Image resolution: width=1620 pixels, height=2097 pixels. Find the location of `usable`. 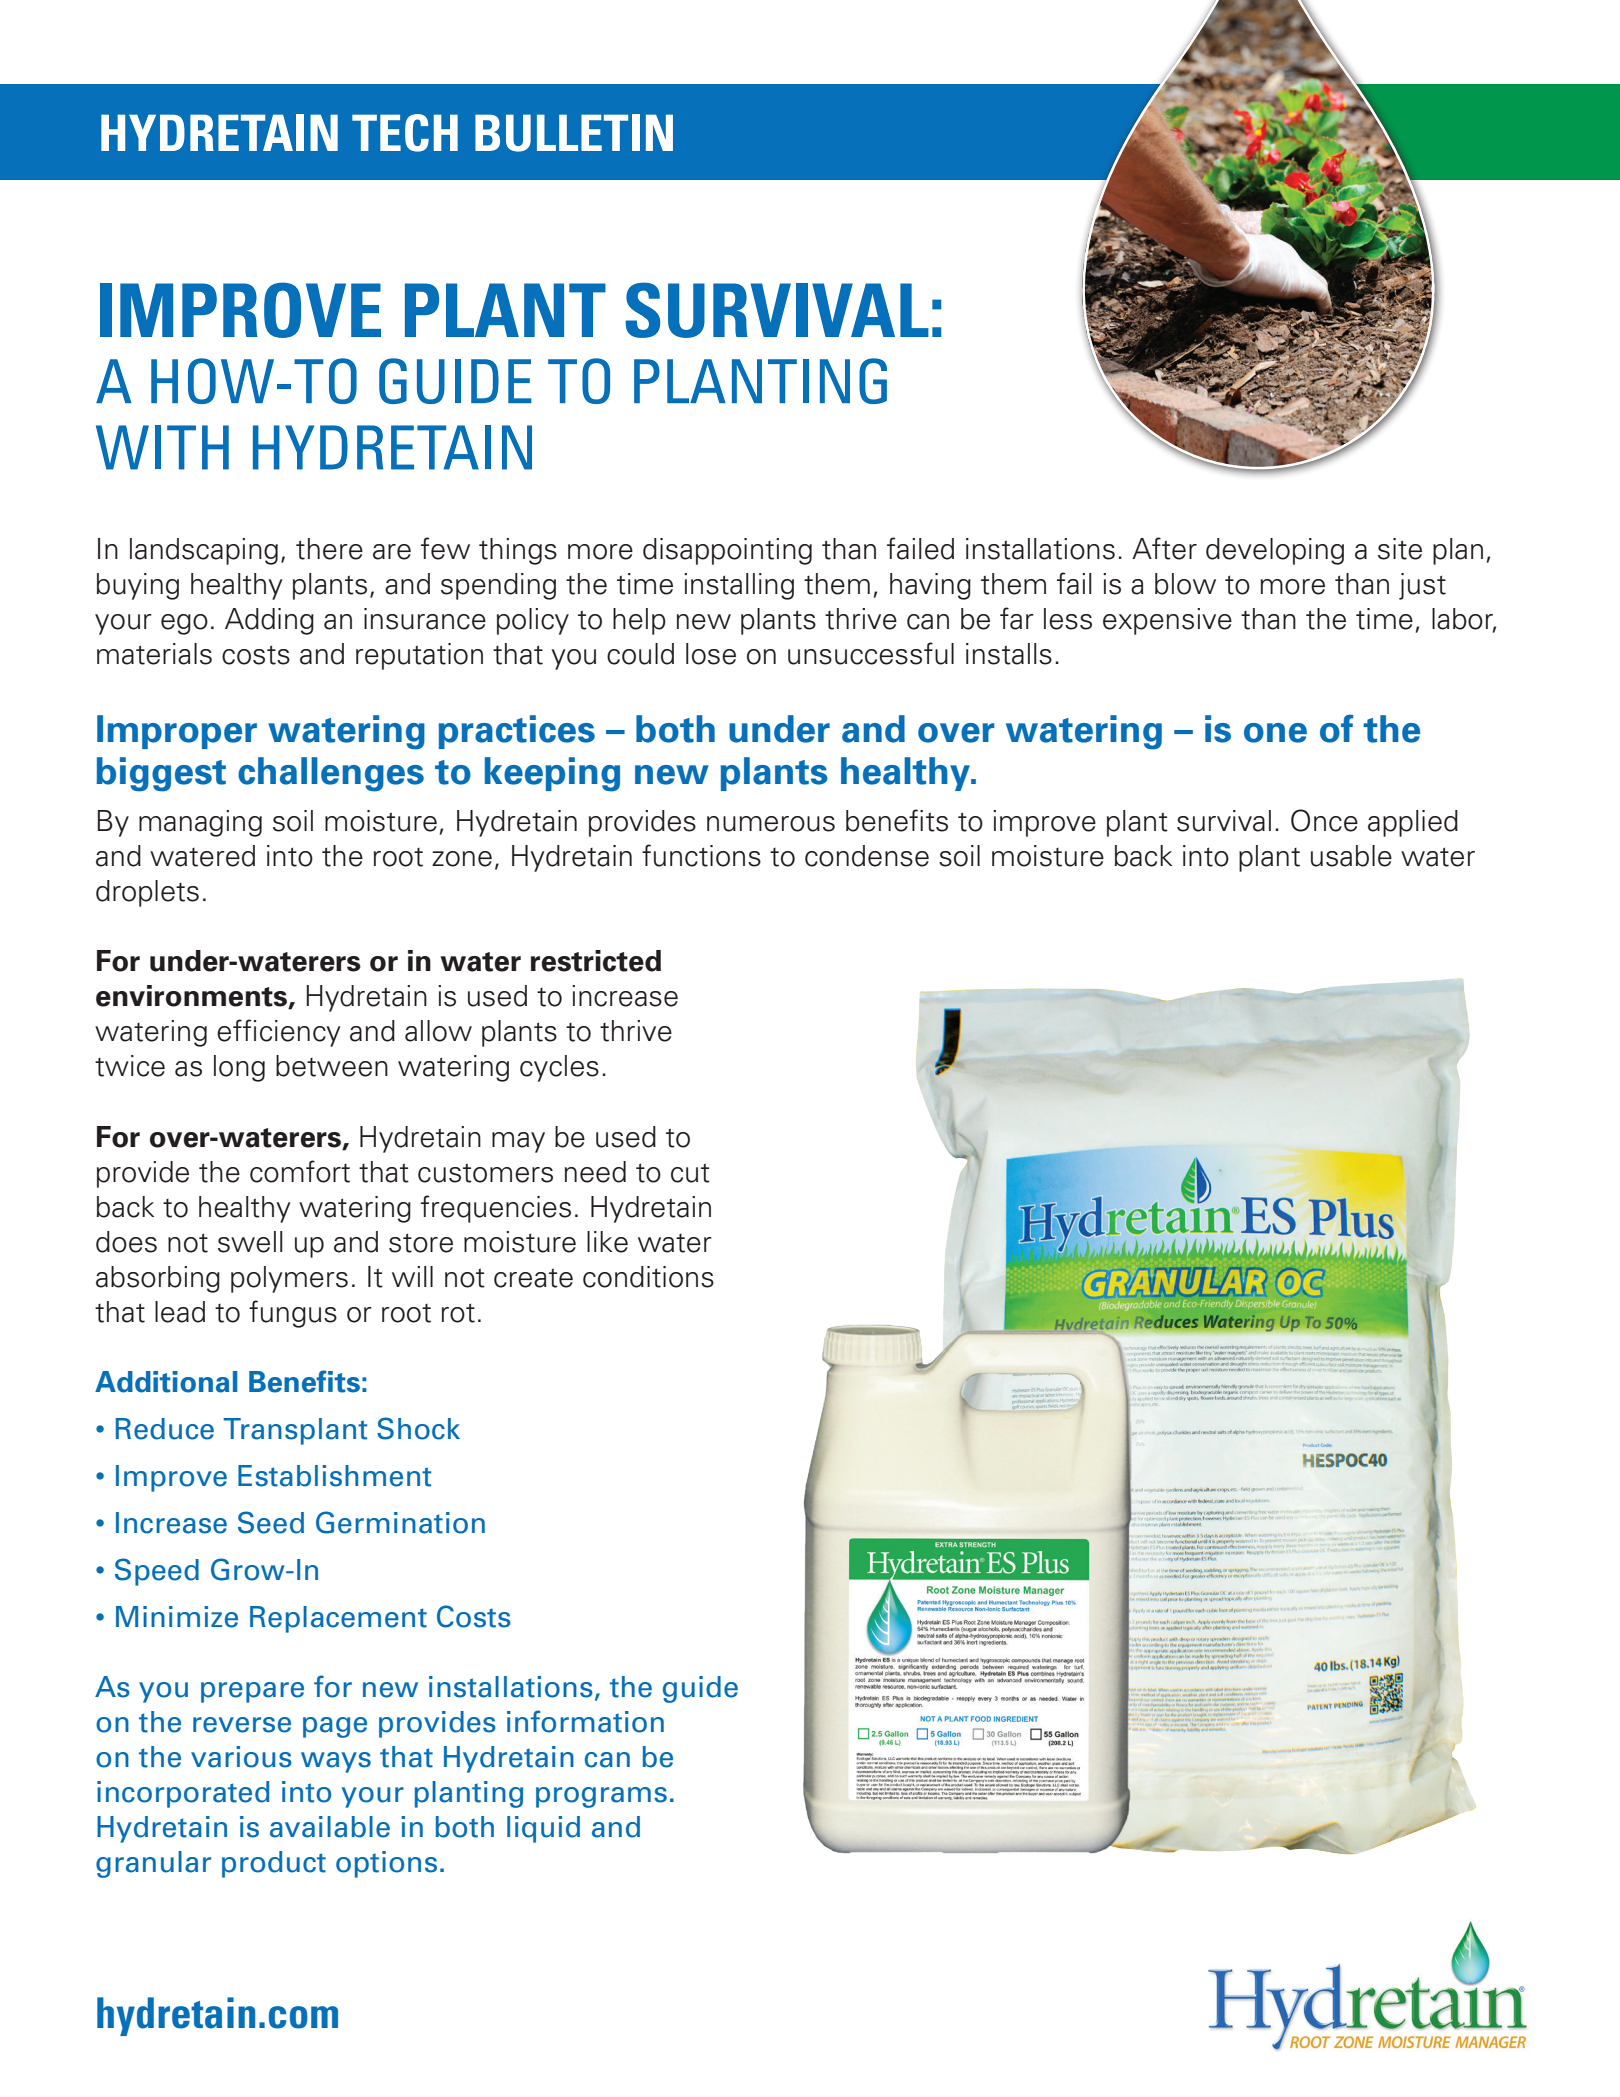

usable is located at coordinates (1351, 856).
